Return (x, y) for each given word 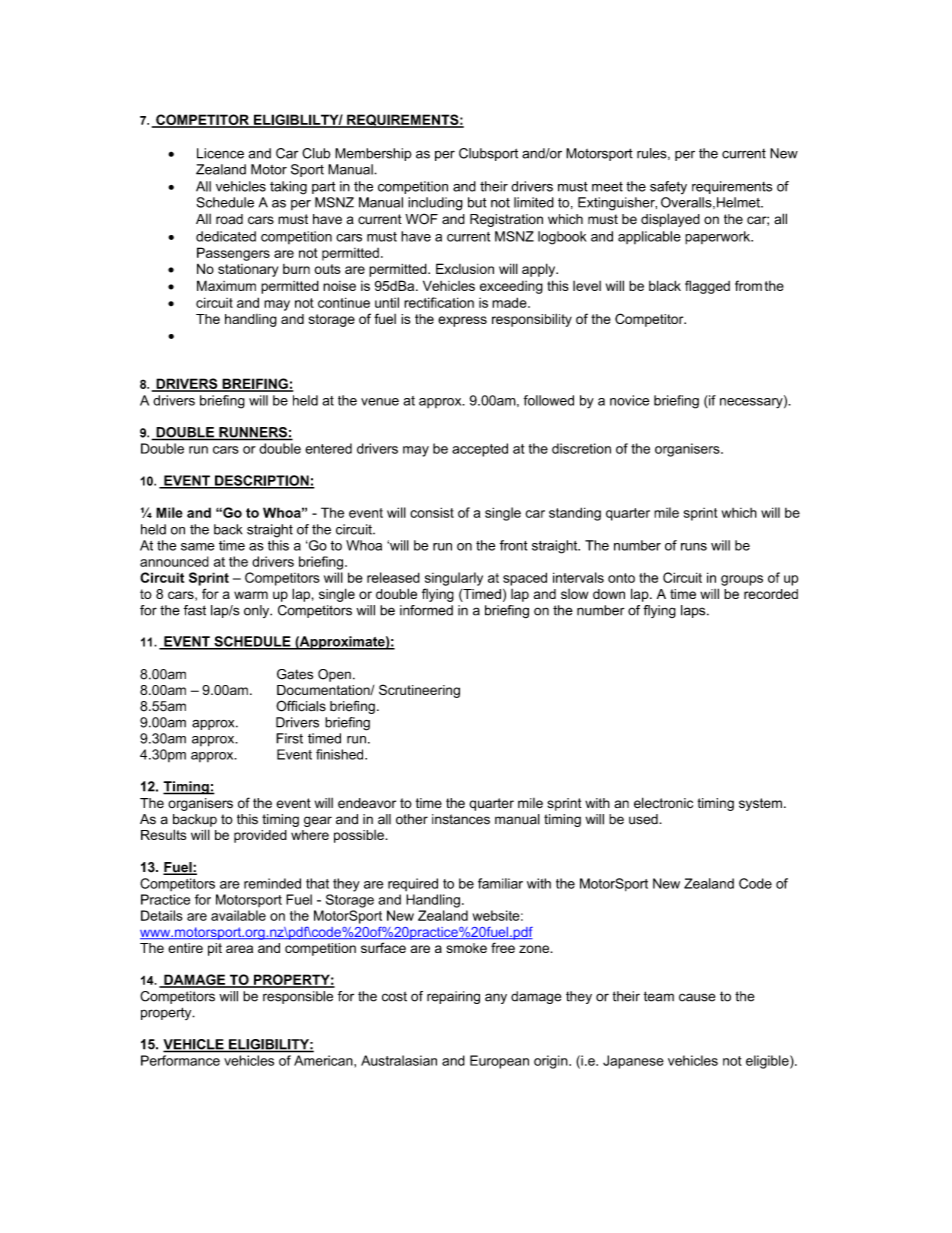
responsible (298, 997)
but (477, 202)
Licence (220, 153)
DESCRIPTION (262, 481)
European (499, 1062)
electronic (663, 803)
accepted (480, 450)
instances (461, 819)
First (289, 738)
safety (668, 187)
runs (694, 547)
